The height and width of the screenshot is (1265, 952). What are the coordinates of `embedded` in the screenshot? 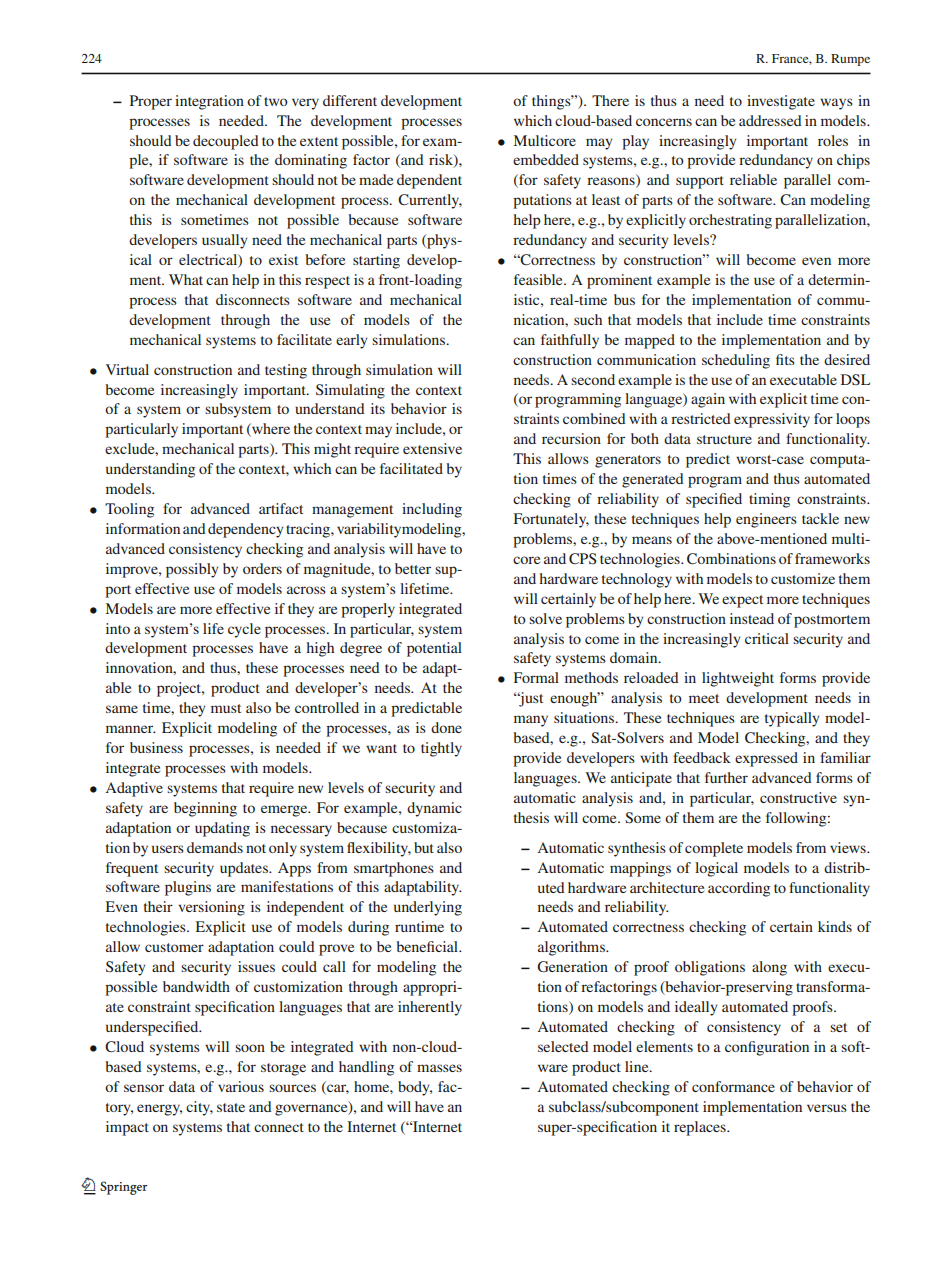 It's located at (546, 159).
